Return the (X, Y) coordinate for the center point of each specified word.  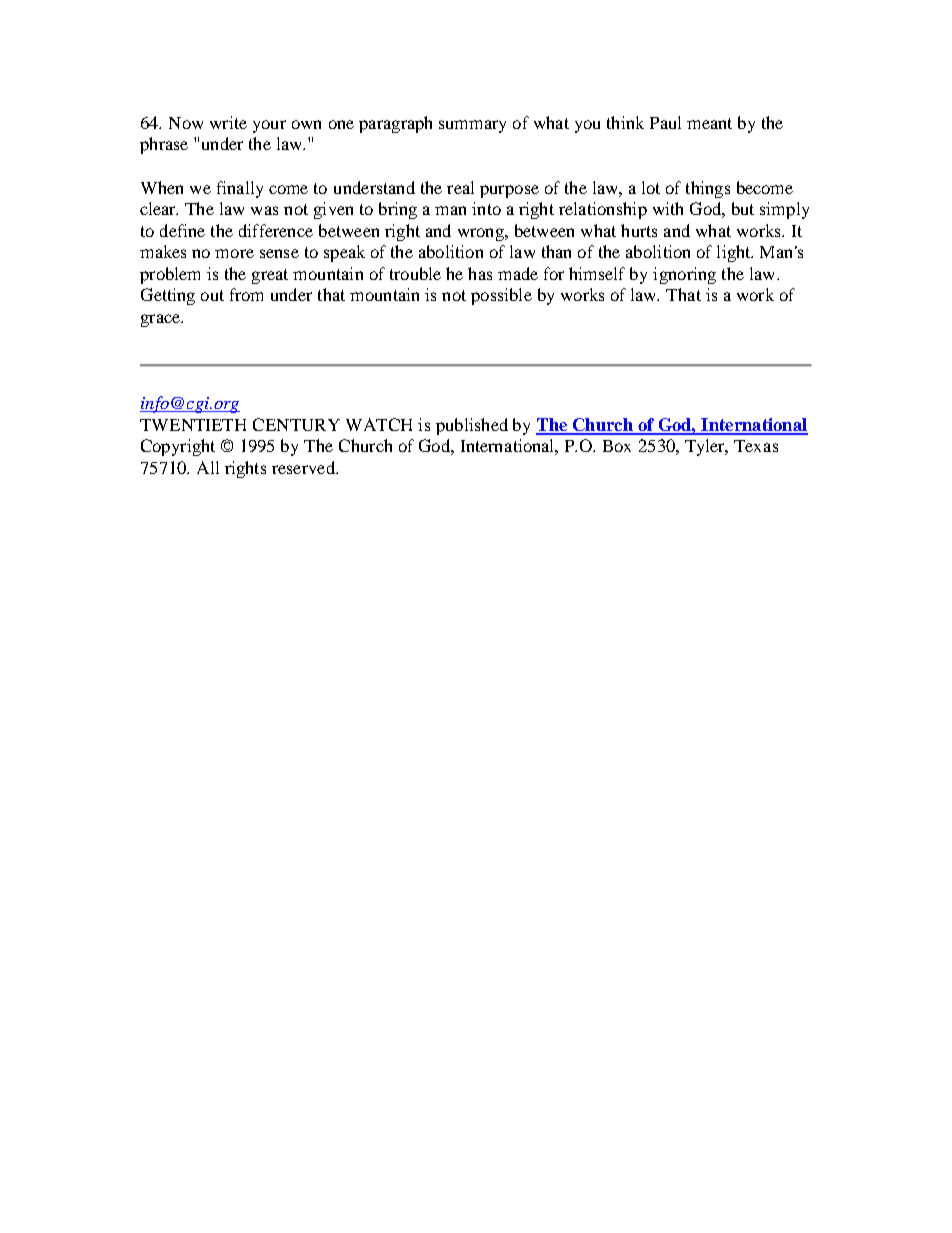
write (228, 122)
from (246, 294)
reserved (304, 467)
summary (472, 126)
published (472, 426)
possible (501, 296)
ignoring (684, 275)
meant (709, 123)
